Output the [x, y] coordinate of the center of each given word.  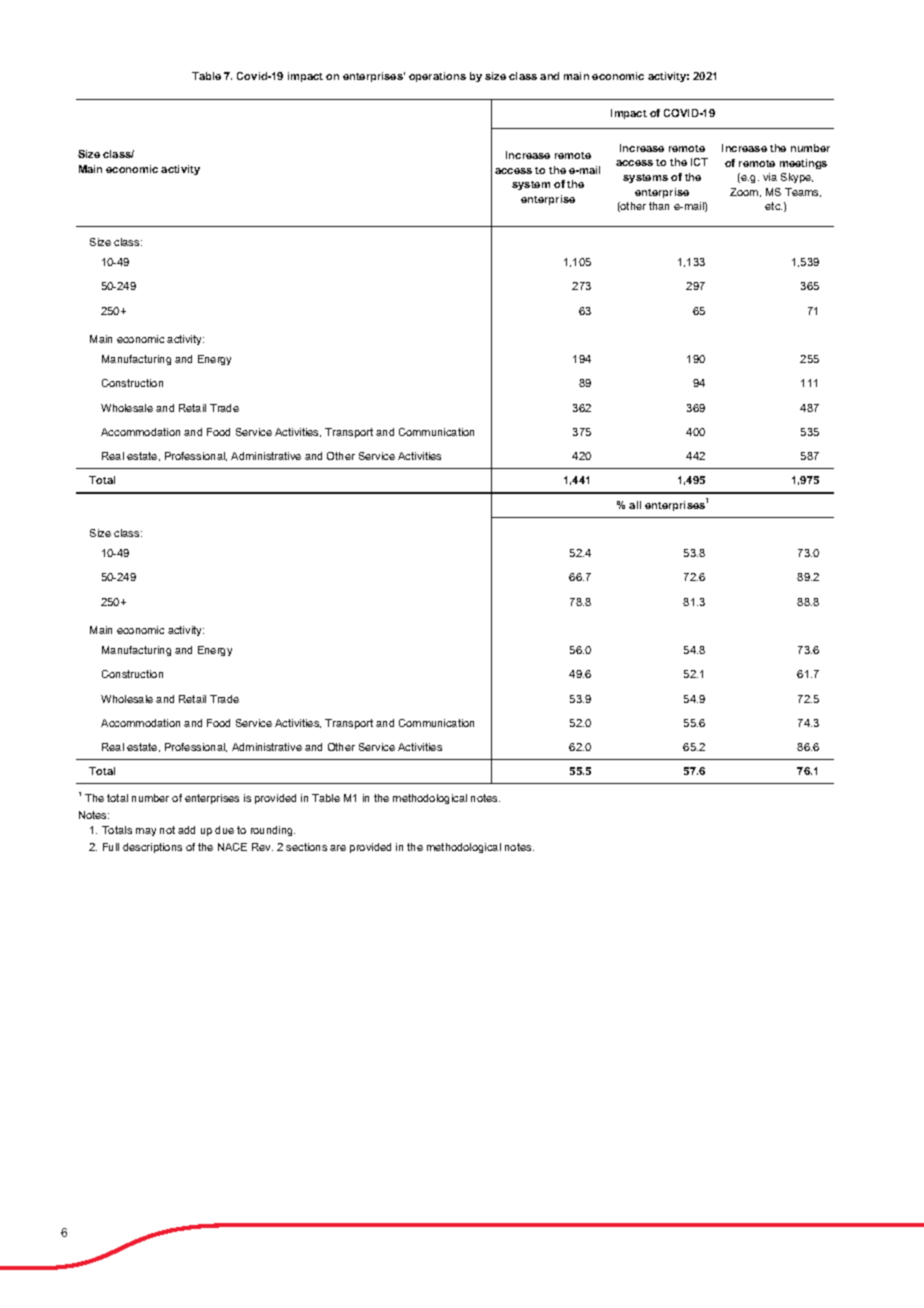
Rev [262, 847]
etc [773, 206]
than [659, 206]
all [635, 505]
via [770, 177]
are [338, 848]
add [186, 830]
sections [306, 847]
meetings [803, 164]
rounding [273, 831]
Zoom [745, 192]
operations [437, 77]
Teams [803, 192]
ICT [699, 162]
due [224, 830]
